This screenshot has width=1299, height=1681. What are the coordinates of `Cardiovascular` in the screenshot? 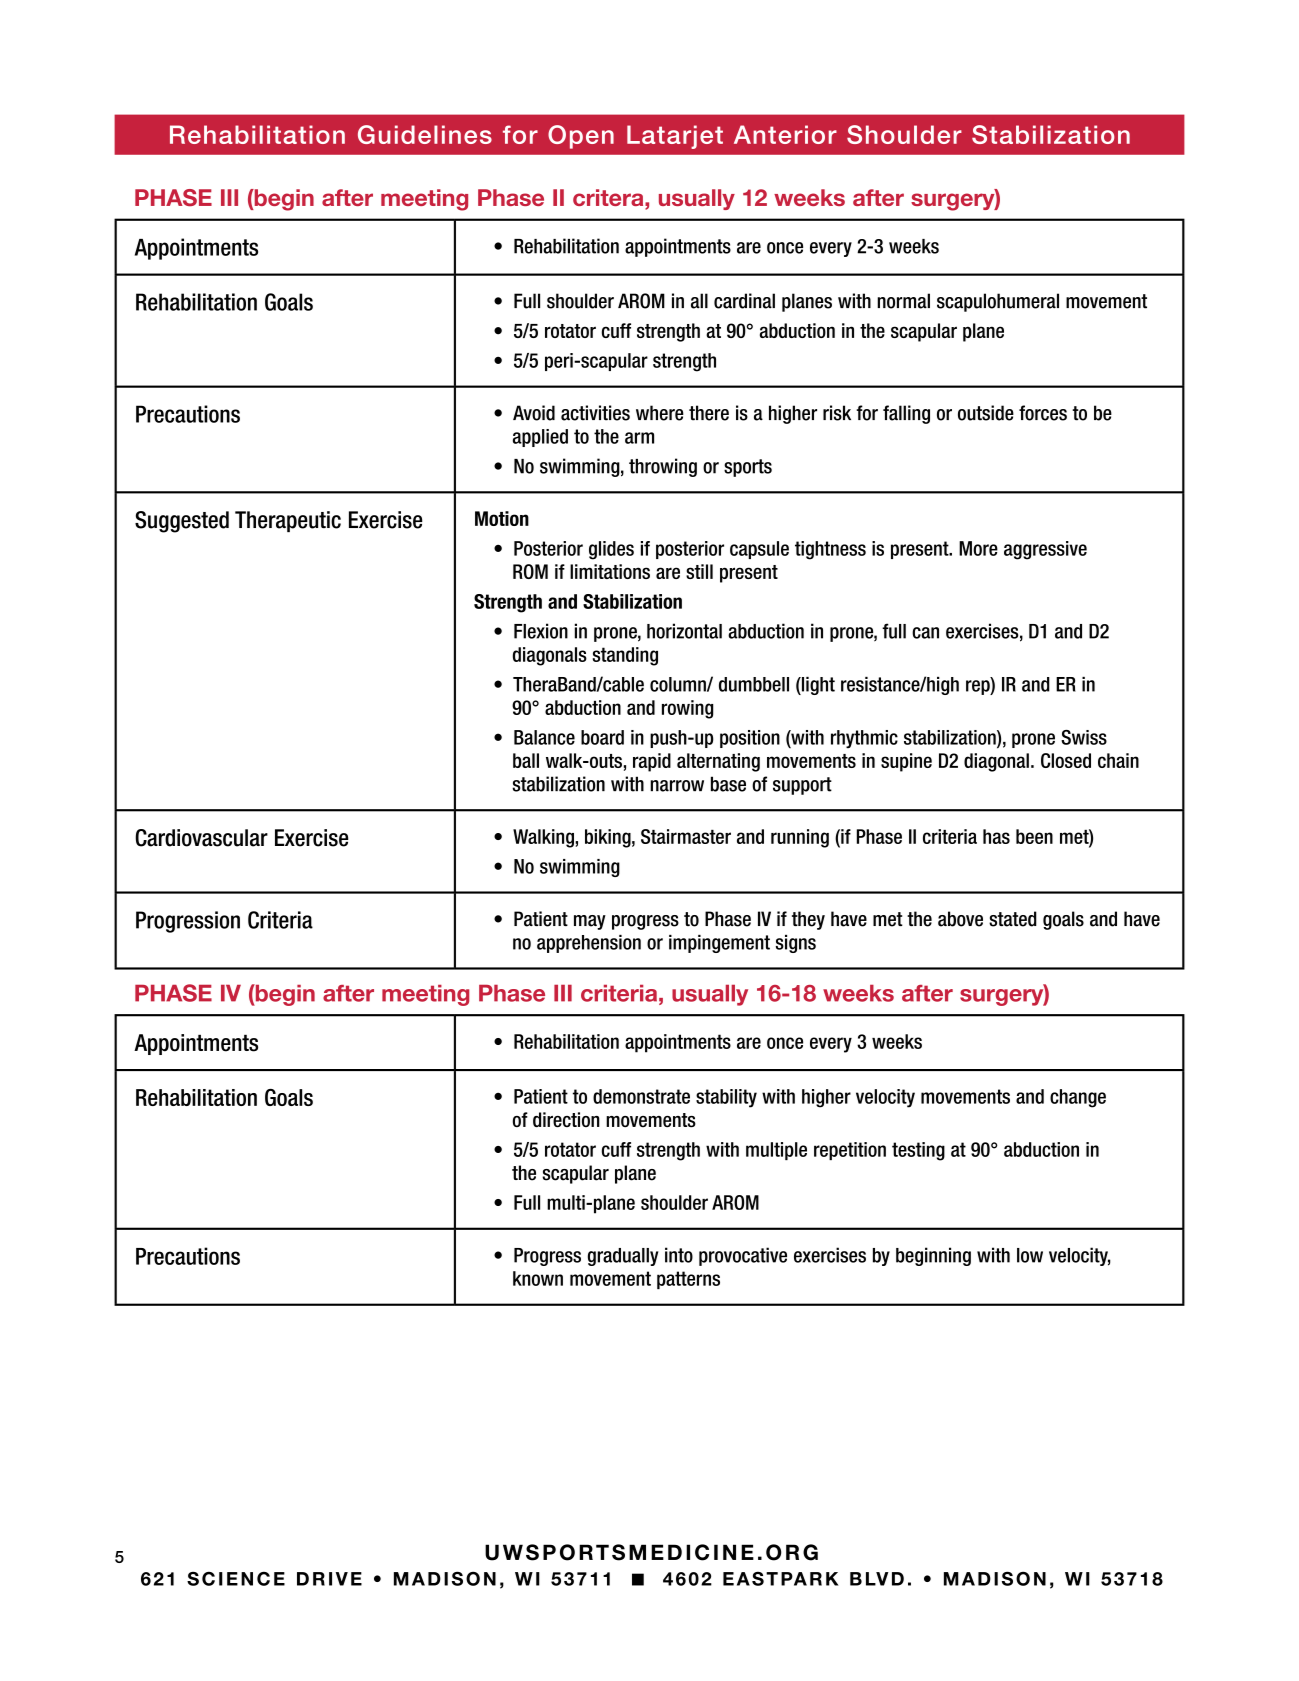 It's located at (201, 838).
